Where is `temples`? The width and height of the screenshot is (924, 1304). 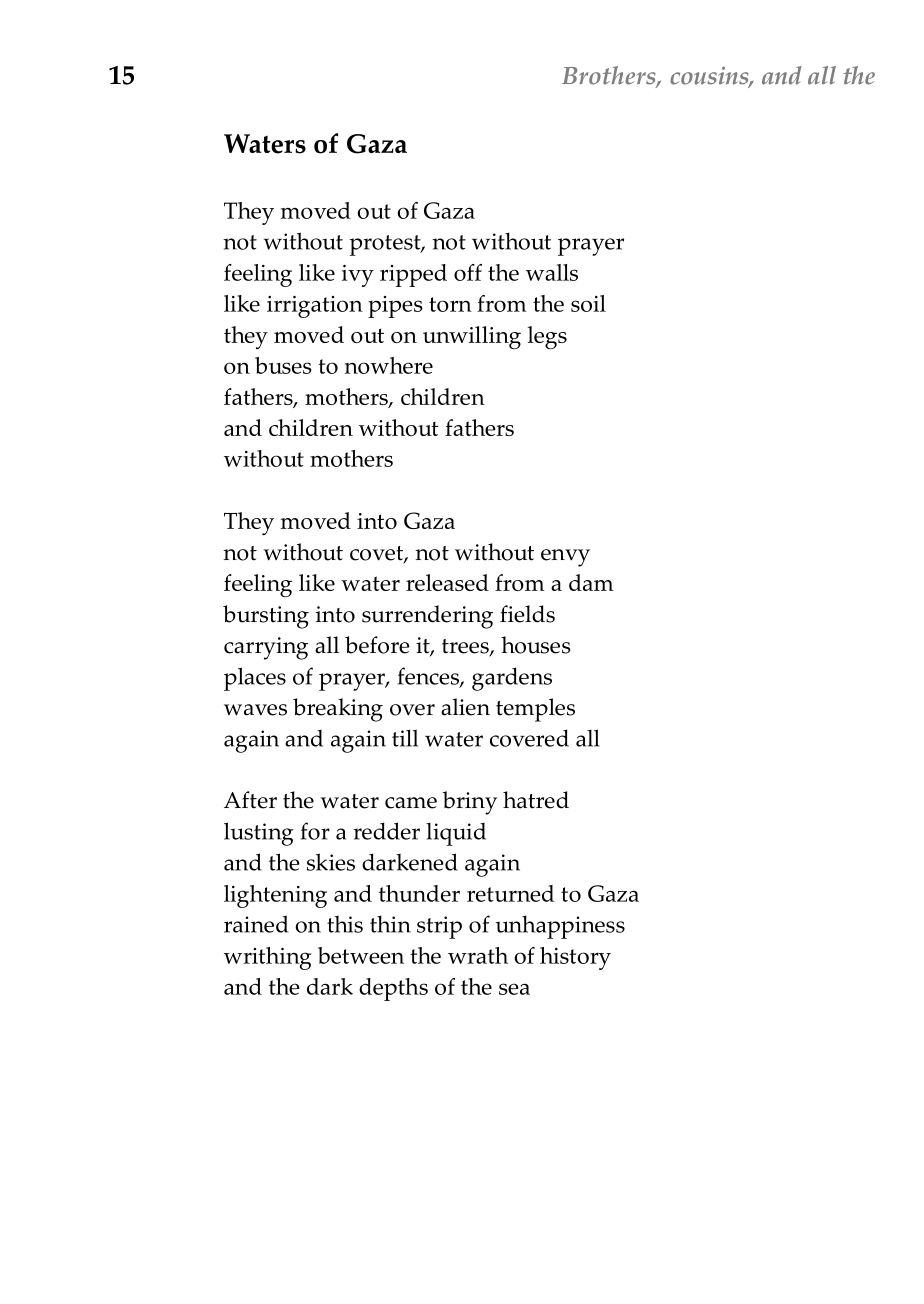 temples is located at coordinates (535, 710).
